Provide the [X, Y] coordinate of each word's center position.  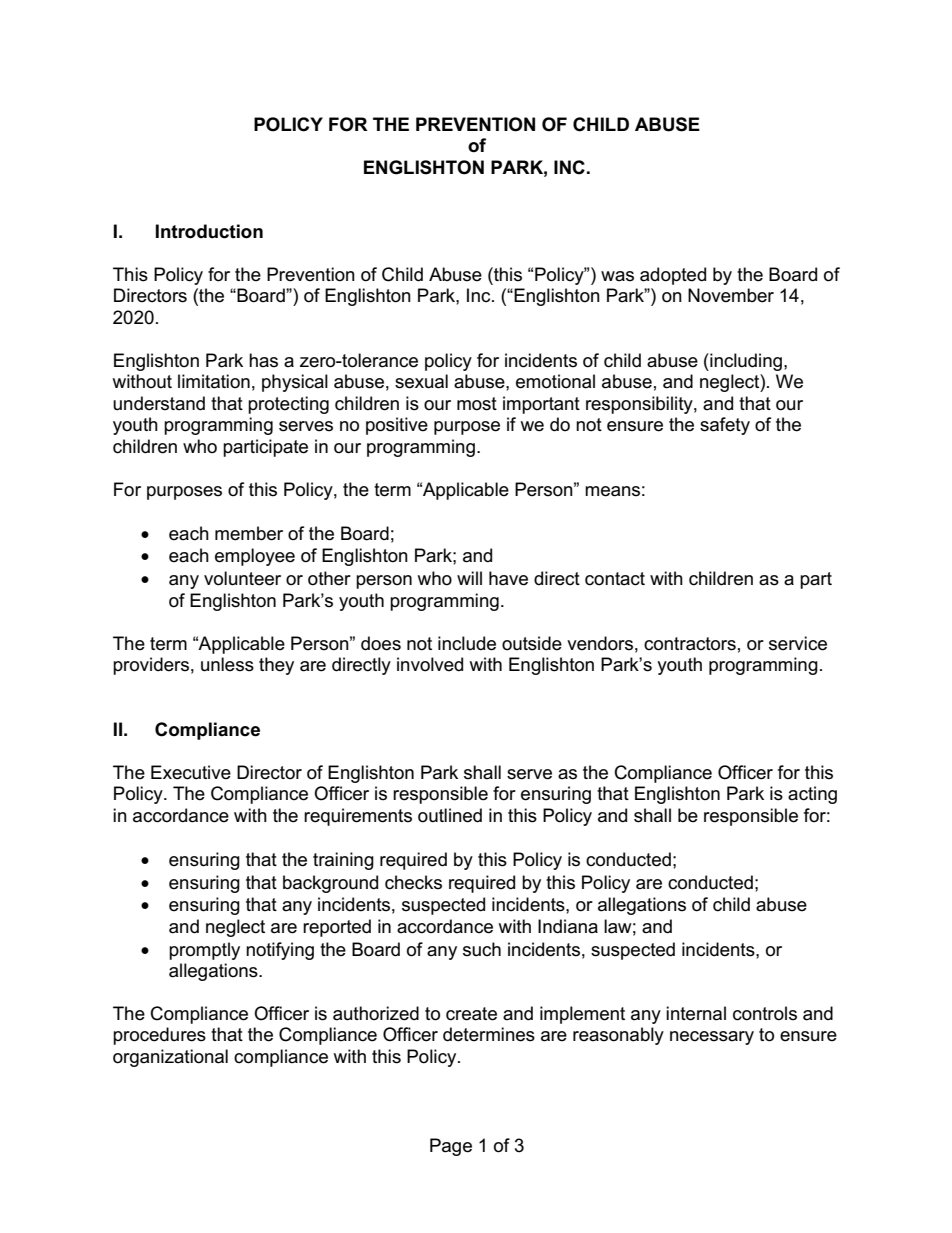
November [731, 295]
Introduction [209, 231]
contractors [690, 644]
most [477, 404]
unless [227, 664]
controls [765, 1013]
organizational [170, 1058]
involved [430, 664]
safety [725, 426]
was [617, 276]
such [482, 949]
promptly [204, 951]
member [249, 533]
